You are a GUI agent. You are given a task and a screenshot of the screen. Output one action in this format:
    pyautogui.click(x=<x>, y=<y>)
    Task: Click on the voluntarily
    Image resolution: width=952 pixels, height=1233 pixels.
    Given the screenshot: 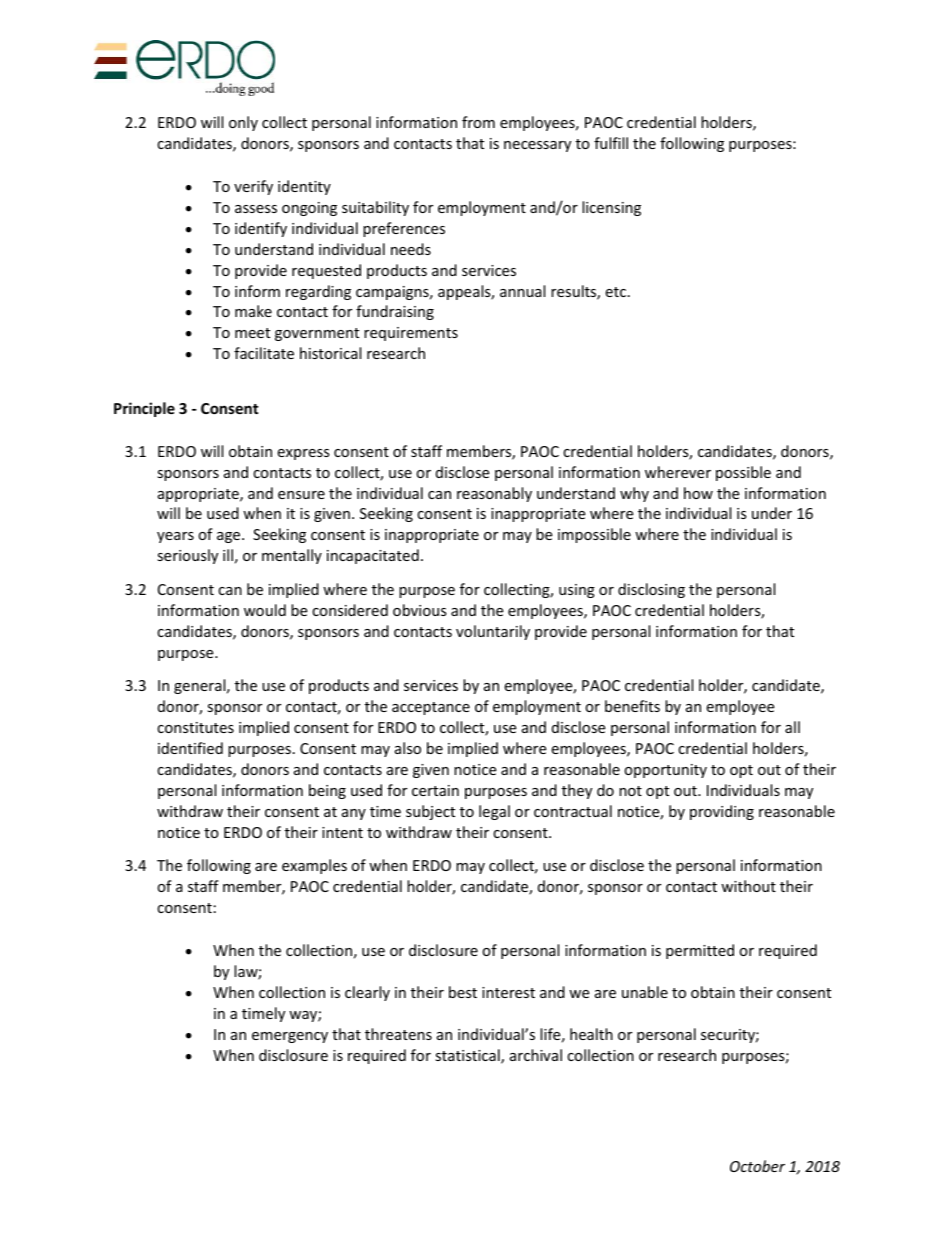 What is the action you would take?
    pyautogui.click(x=493, y=632)
